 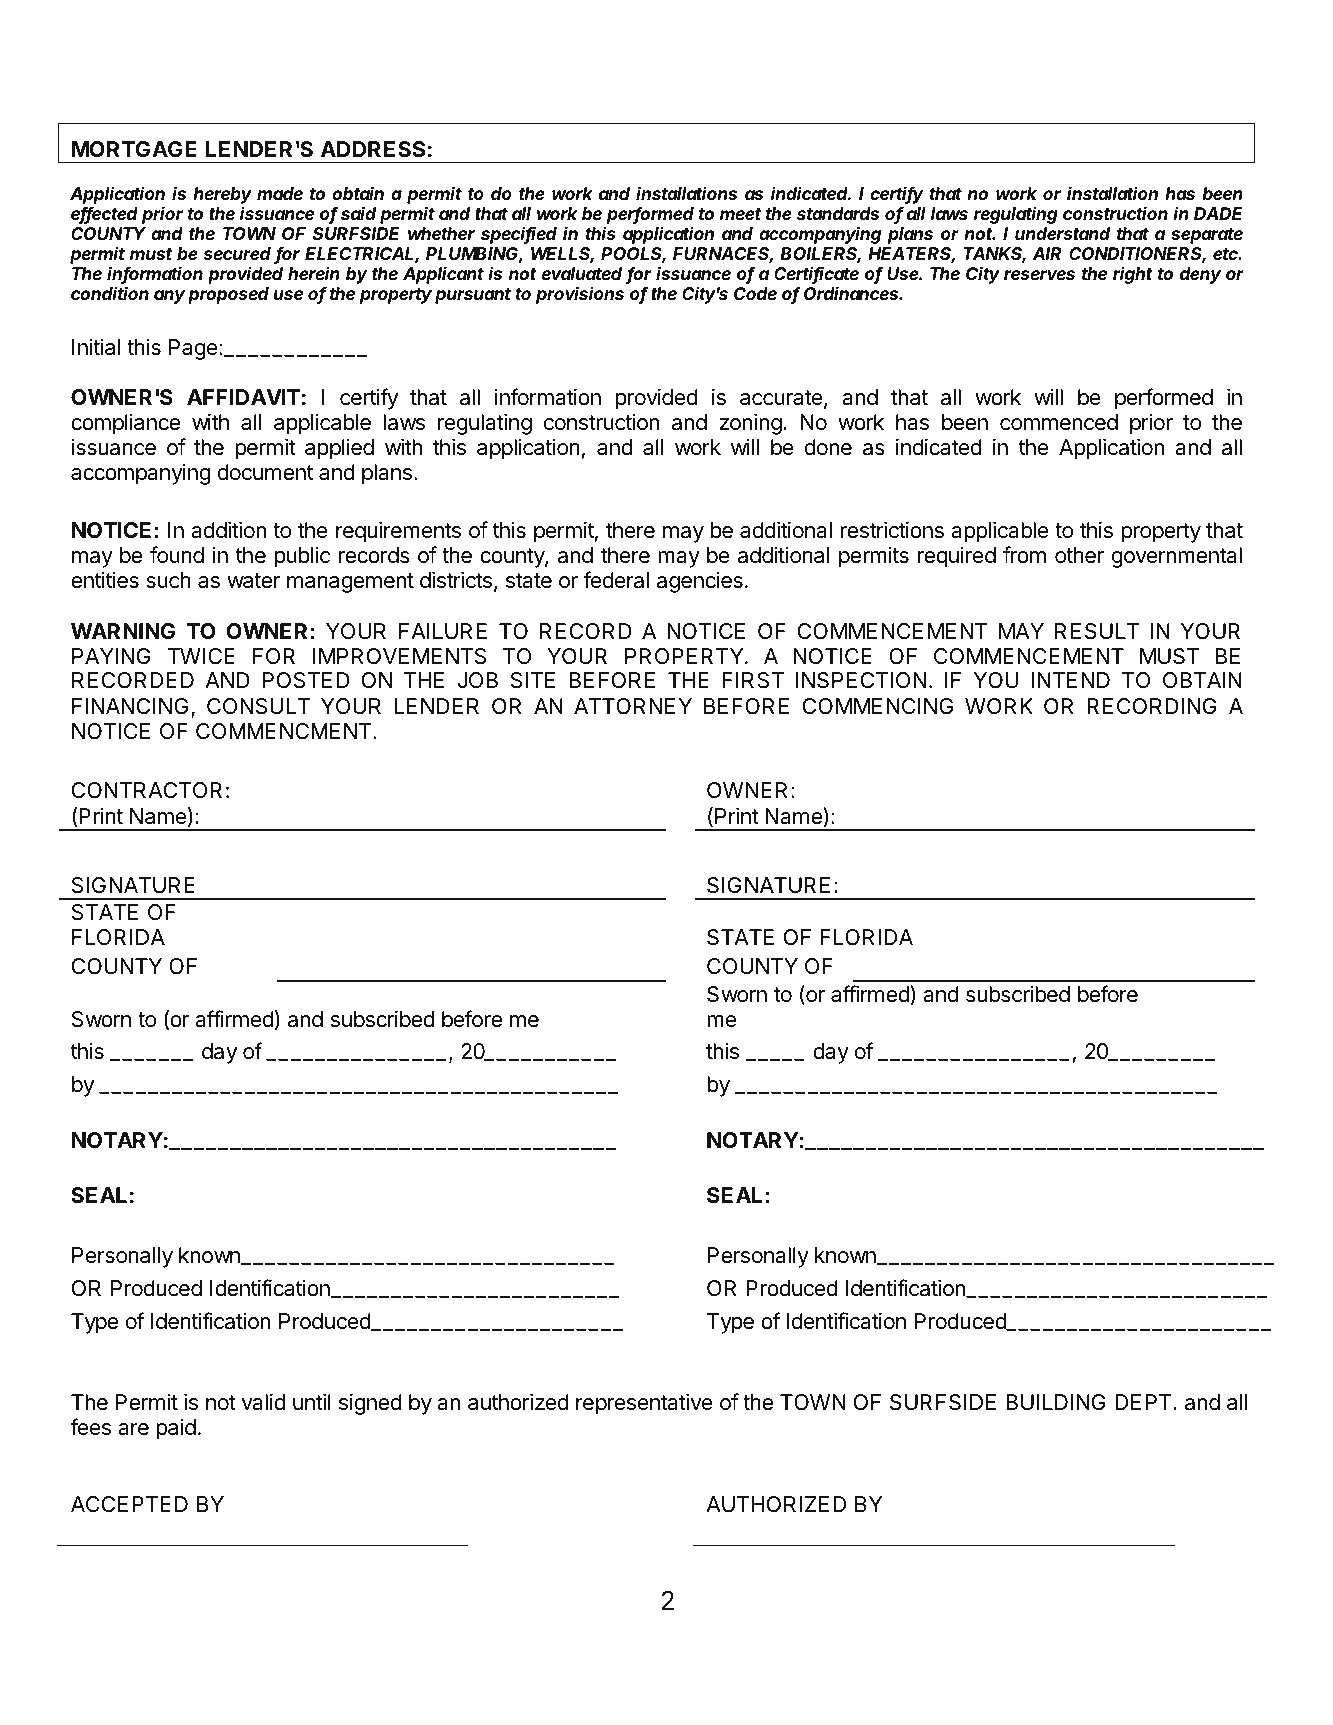 I want to click on water, so click(x=253, y=581).
